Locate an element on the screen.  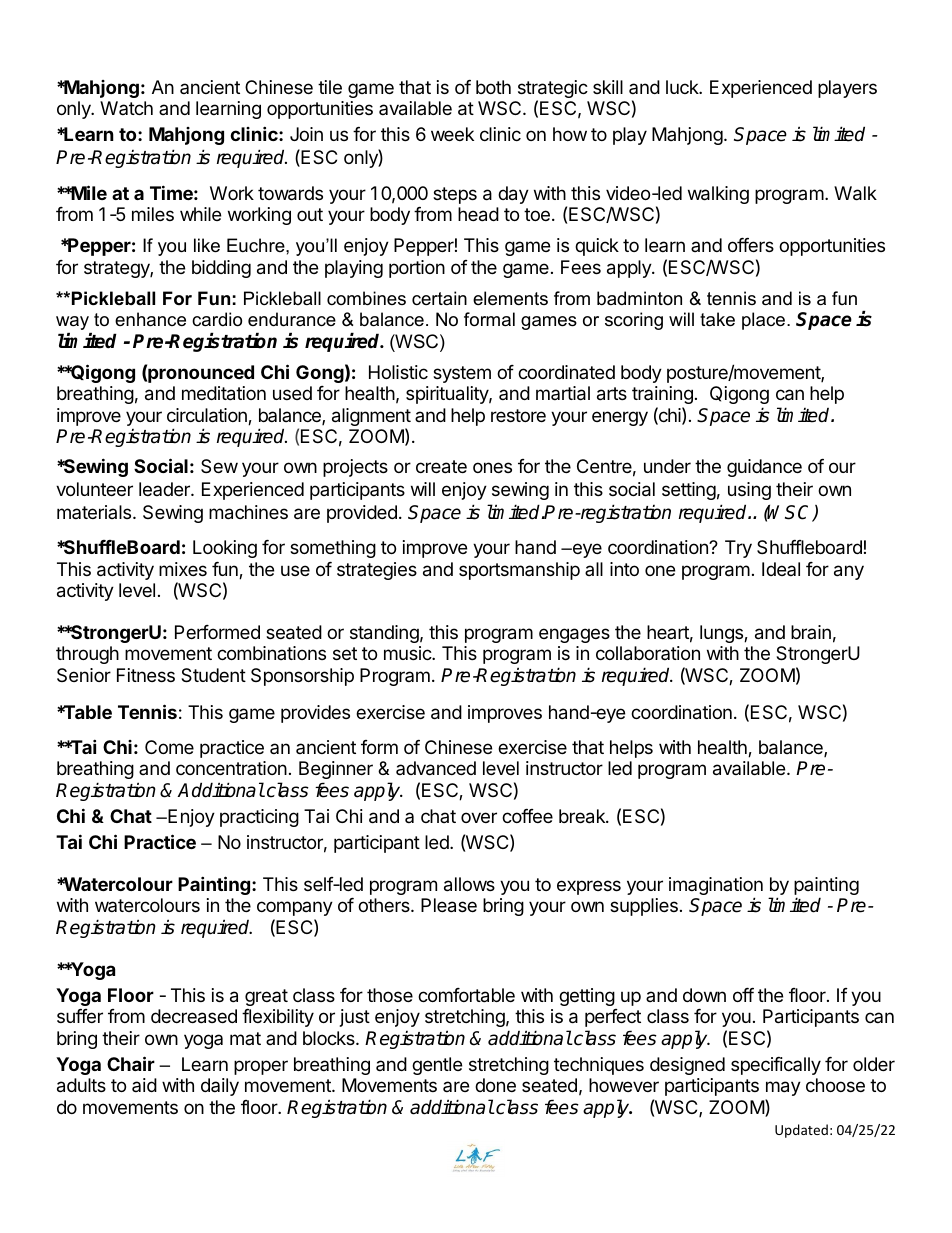
Fitness is located at coordinates (146, 675).
